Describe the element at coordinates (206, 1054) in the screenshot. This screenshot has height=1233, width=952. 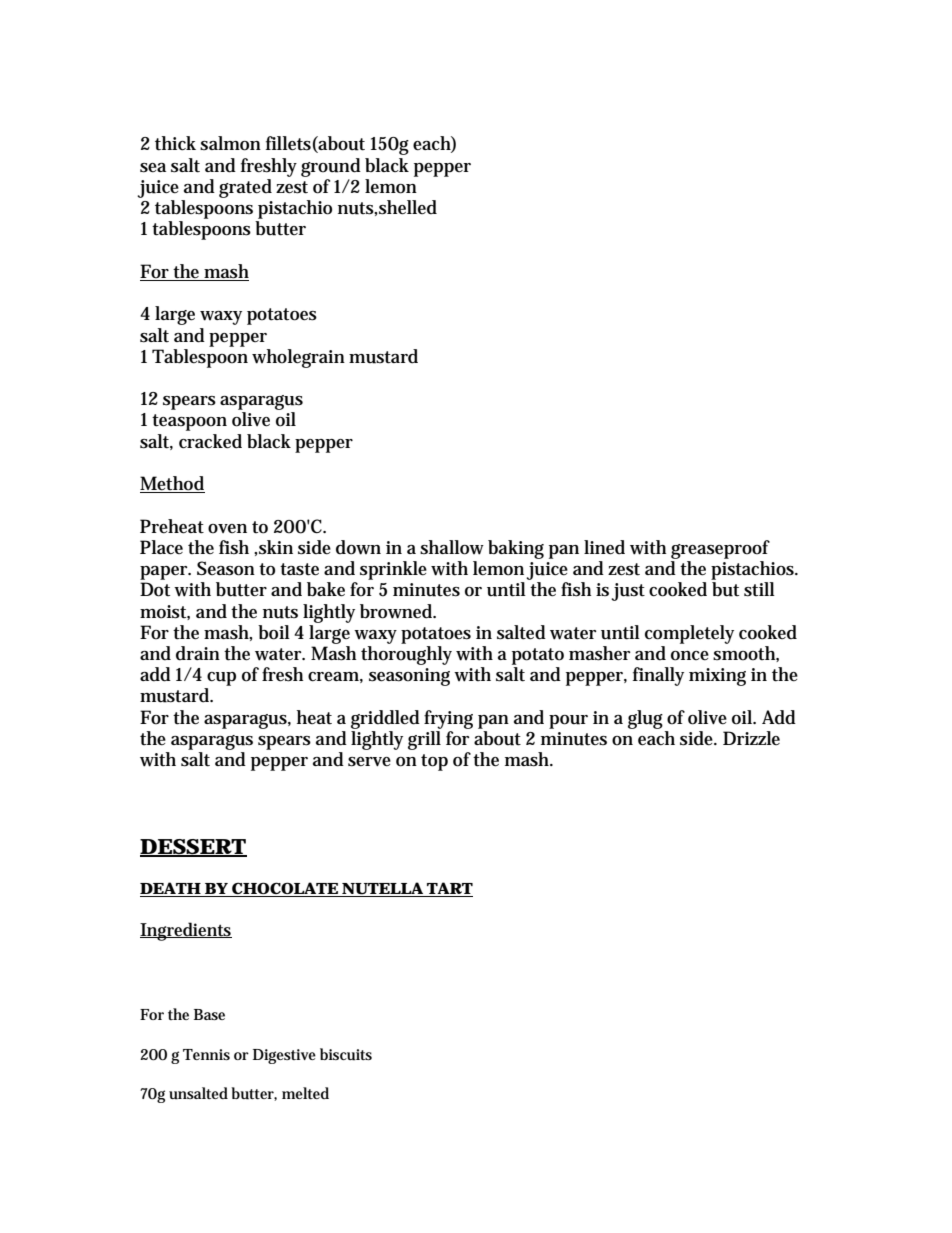
I see `Tennis` at that location.
